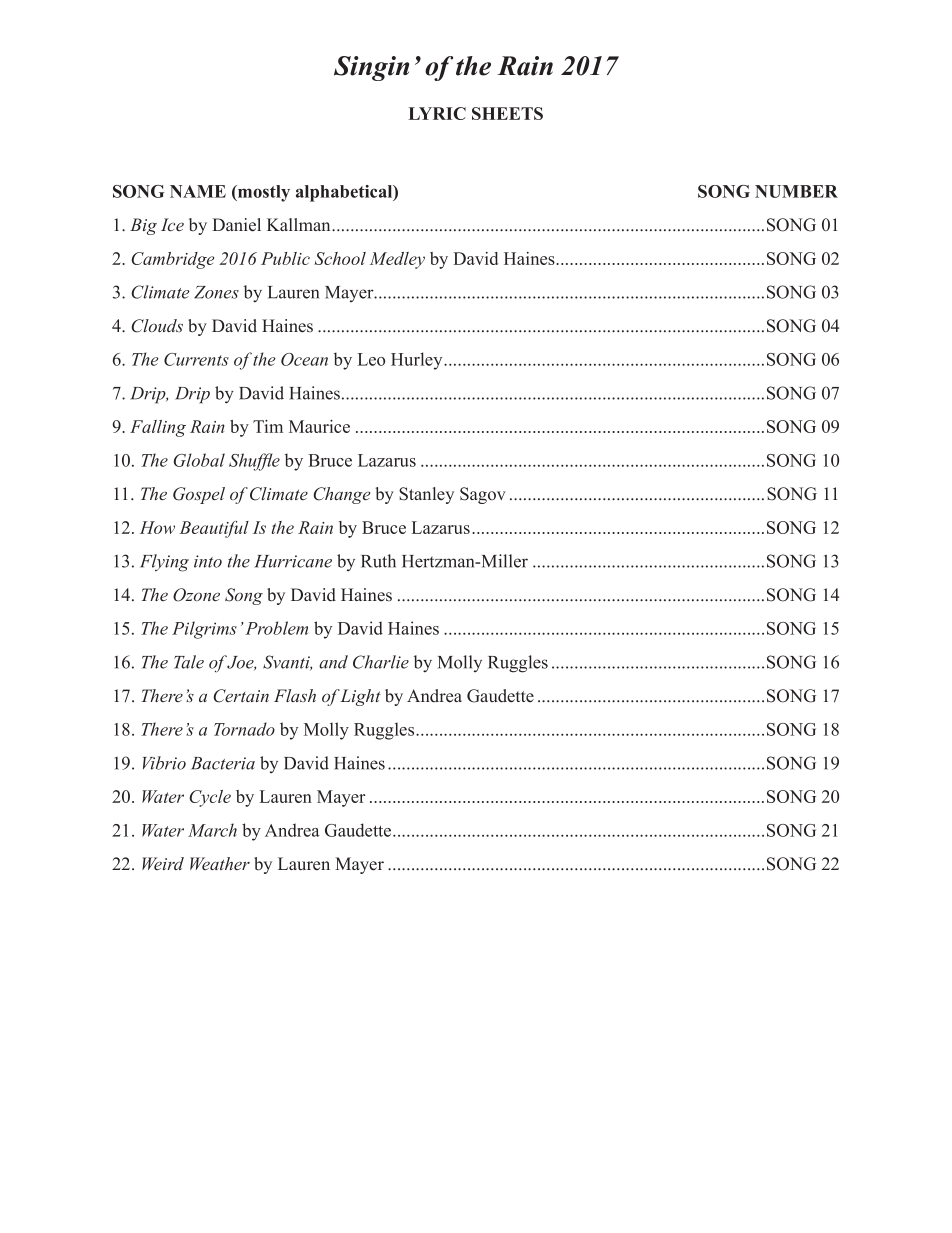 The width and height of the image is (952, 1233). Describe the element at coordinates (397, 260) in the image. I see `Medley` at that location.
